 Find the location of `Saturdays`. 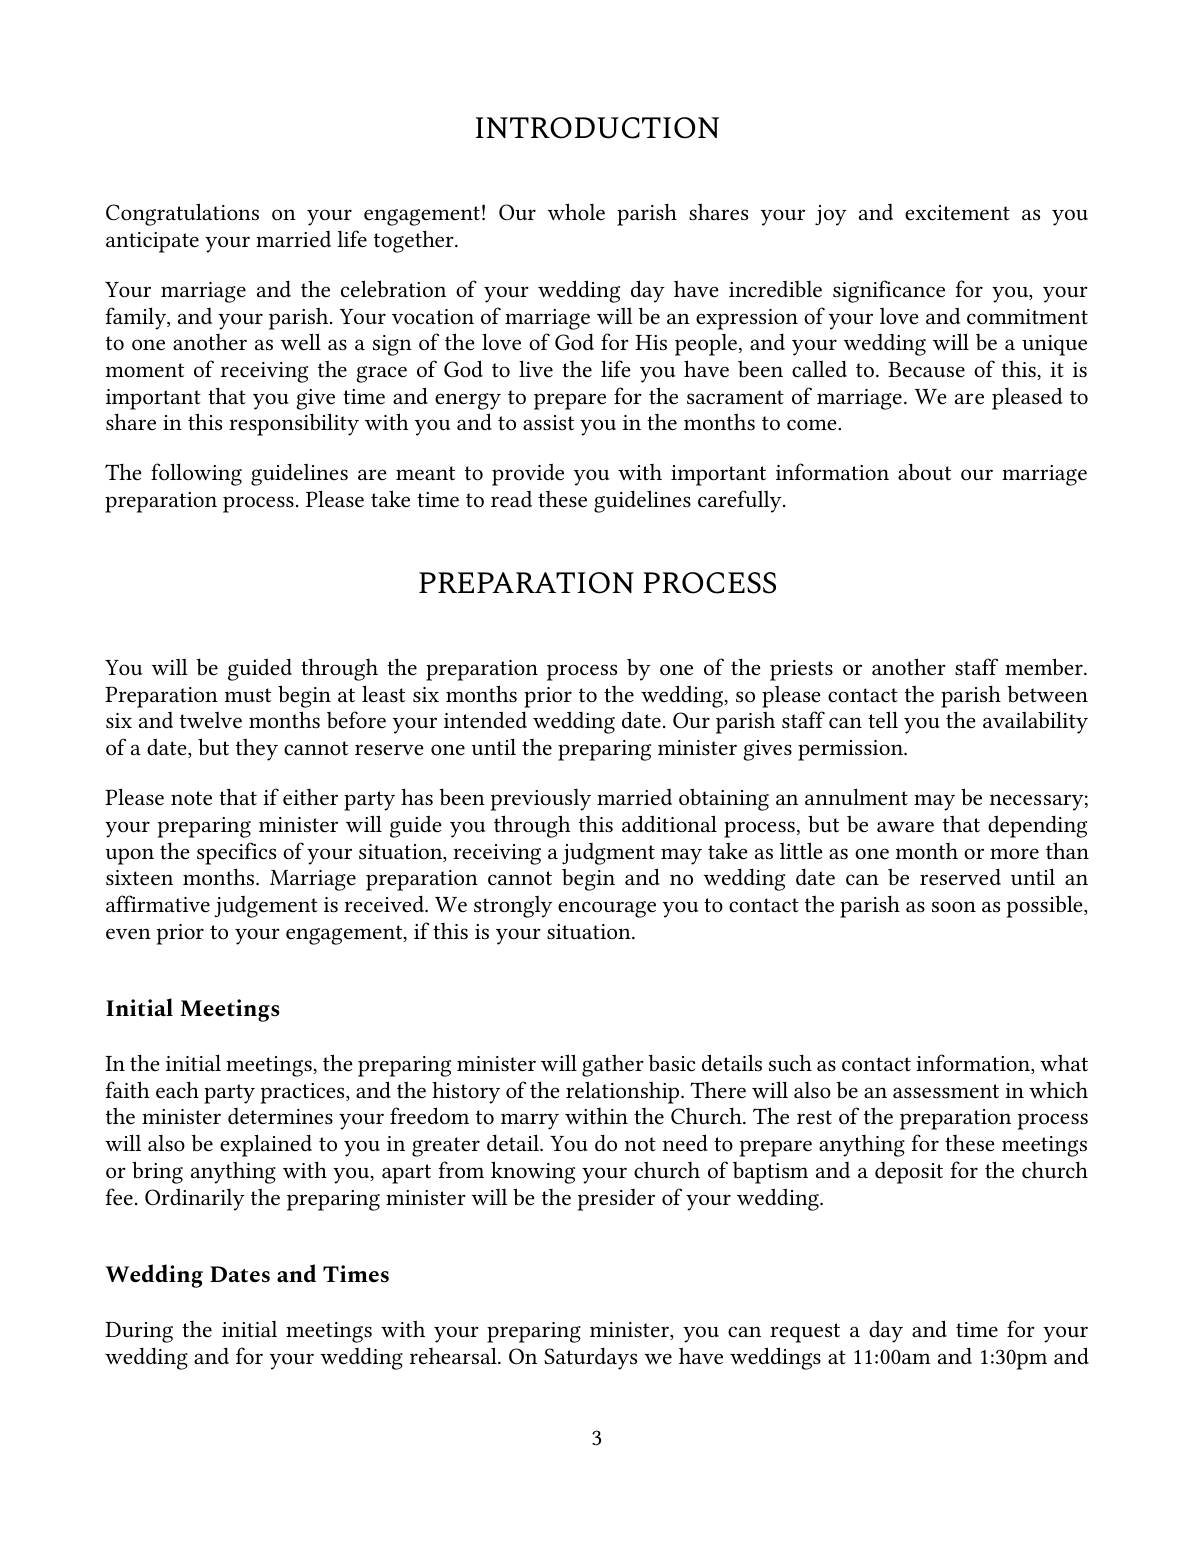

Saturdays is located at coordinates (590, 1358).
